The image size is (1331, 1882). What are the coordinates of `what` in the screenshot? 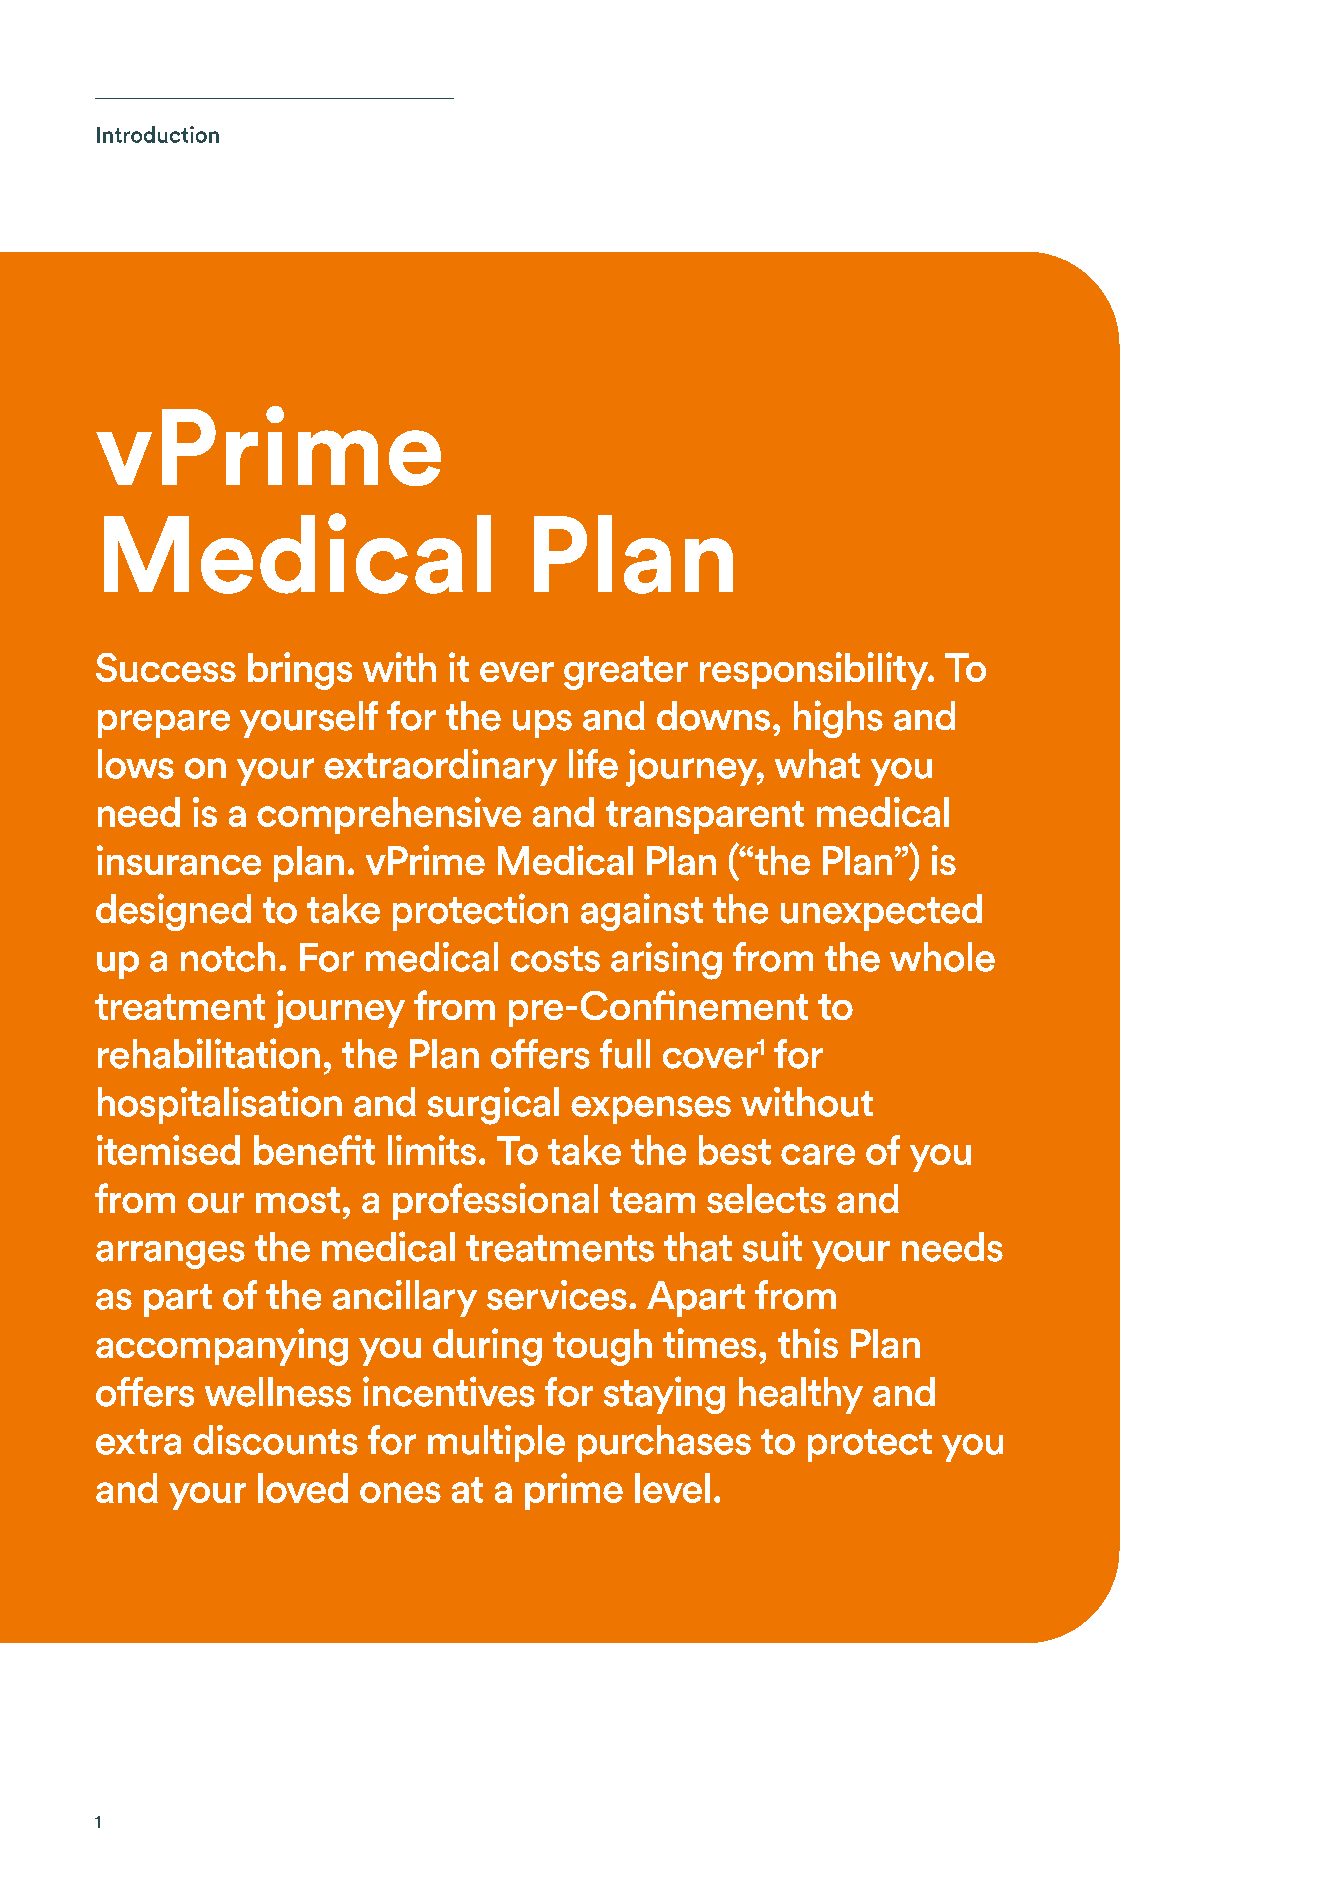 It's located at (817, 764).
